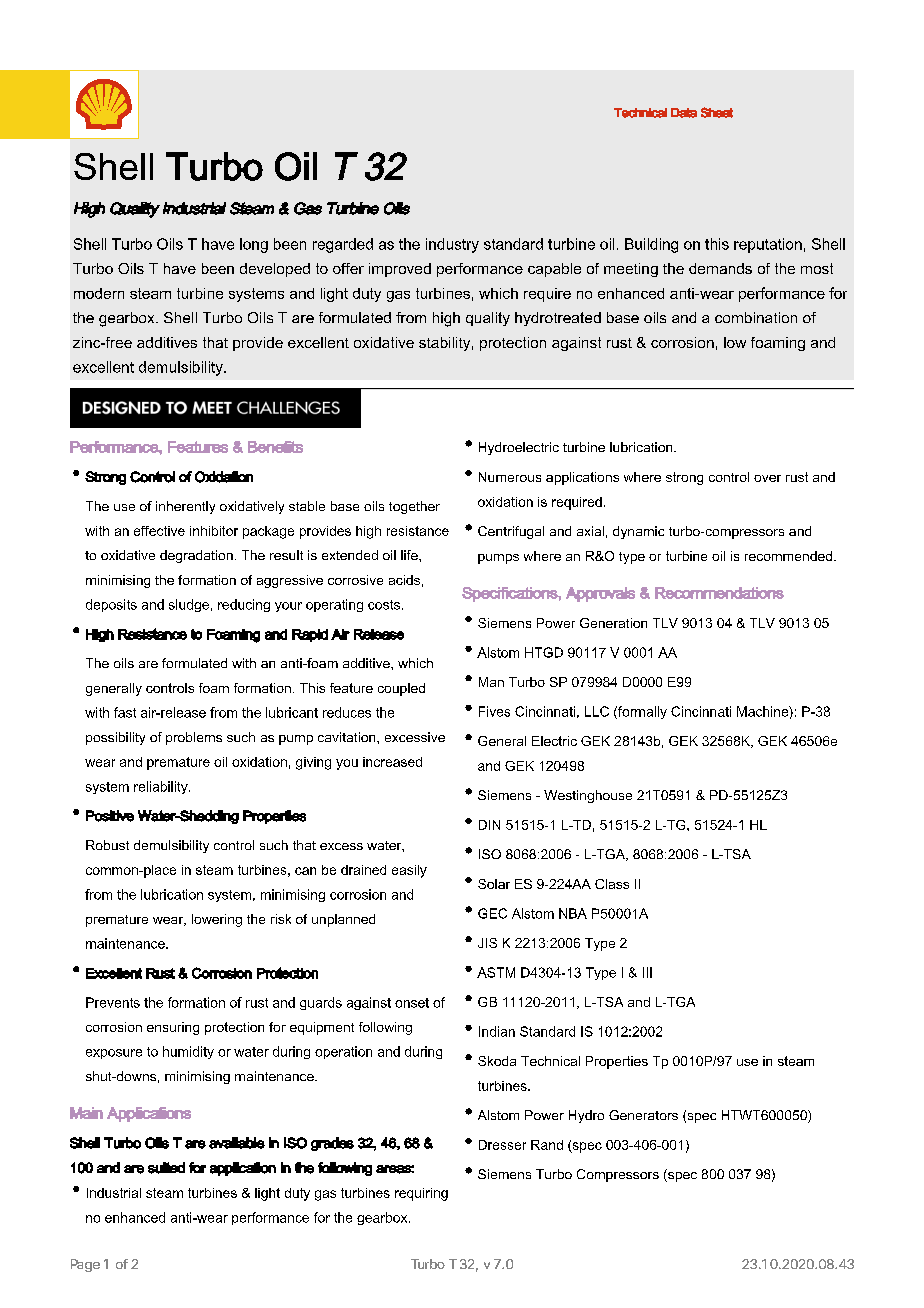 Image resolution: width=924 pixels, height=1308 pixels. I want to click on long, so click(254, 245).
